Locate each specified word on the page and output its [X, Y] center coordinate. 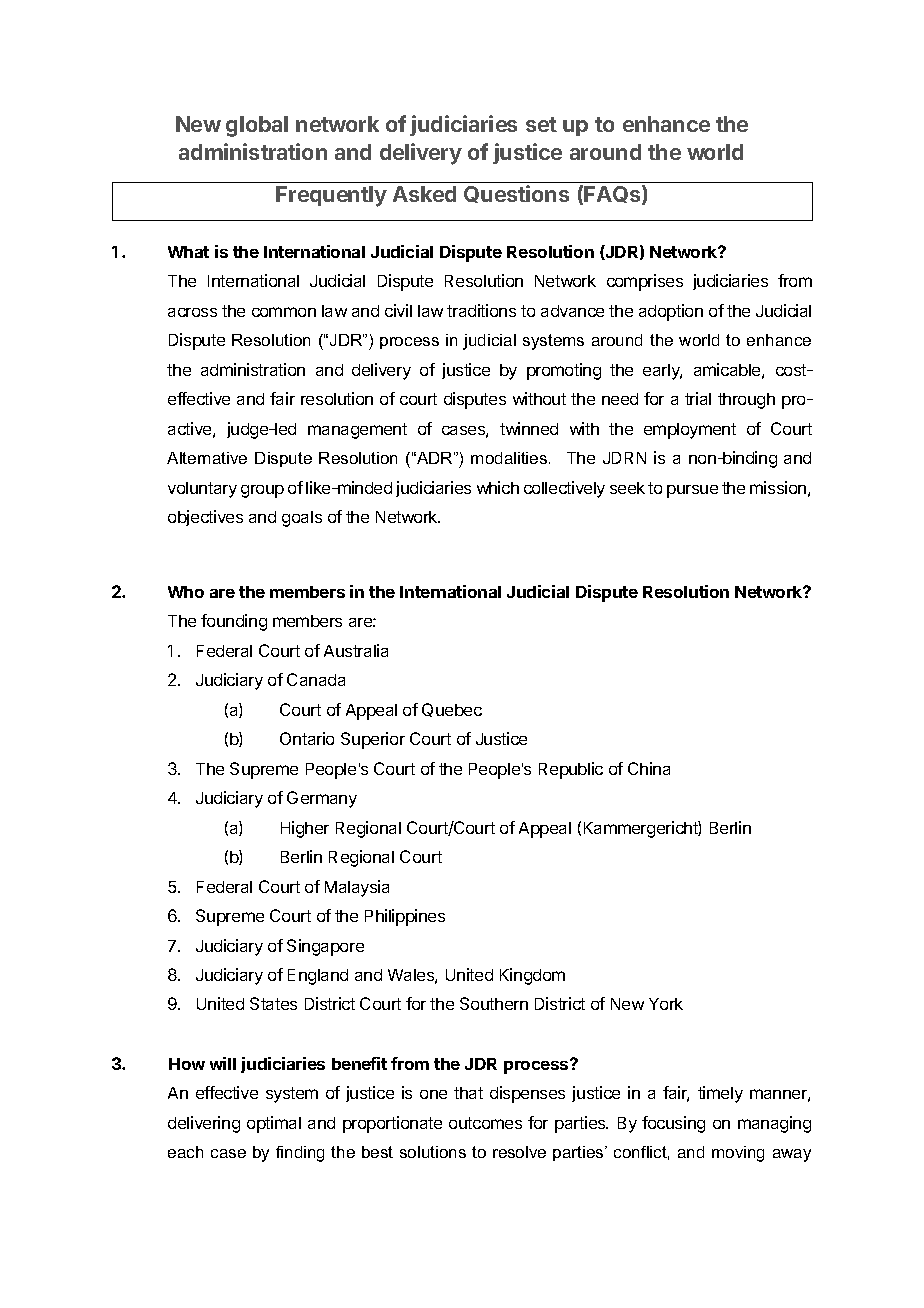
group [262, 491]
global [257, 126]
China [649, 768]
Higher [305, 829]
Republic [571, 770]
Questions [516, 194]
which [498, 487]
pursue [692, 491]
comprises [645, 282]
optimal [274, 1124]
